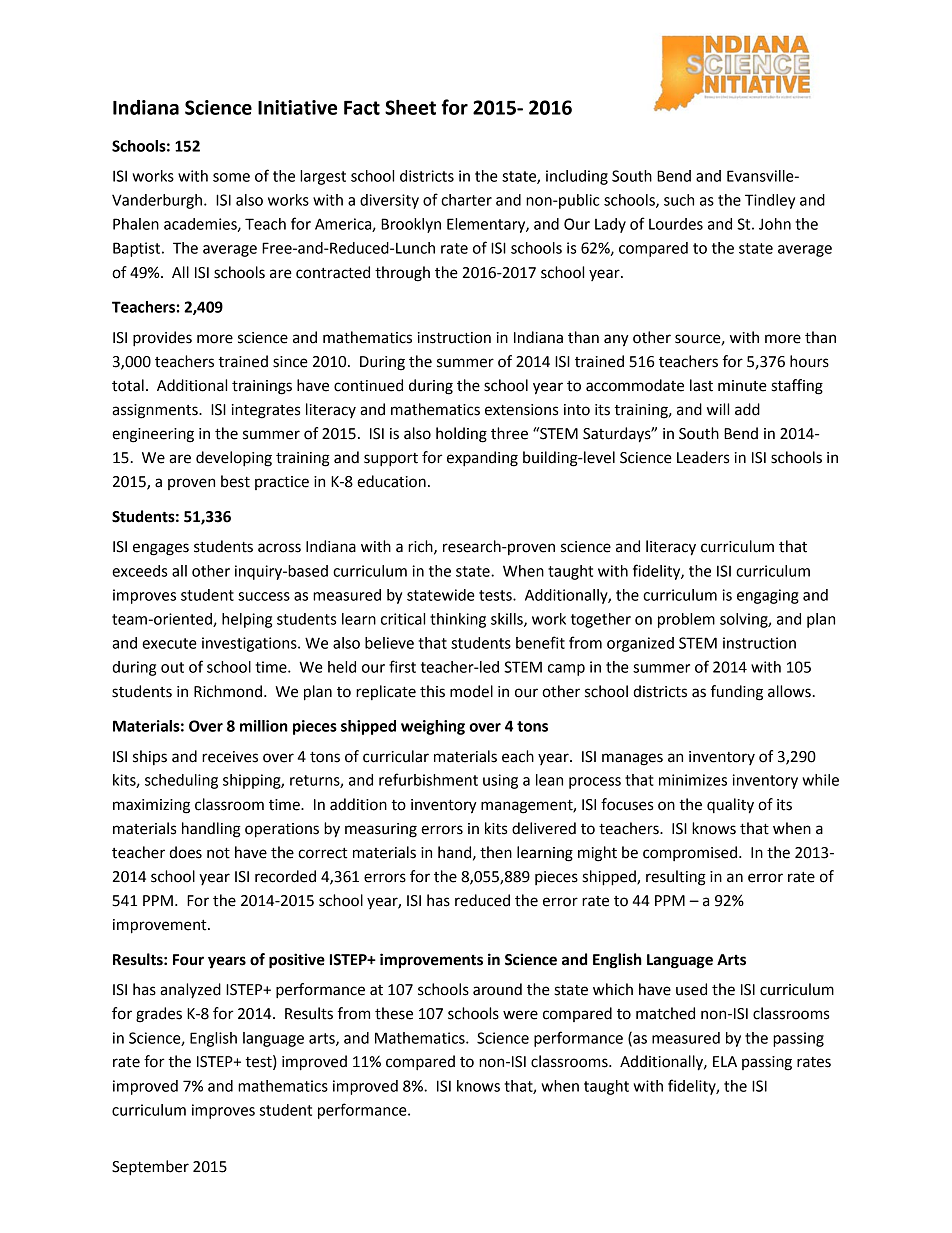  What do you see at coordinates (730, 806) in the screenshot?
I see `quality` at bounding box center [730, 806].
